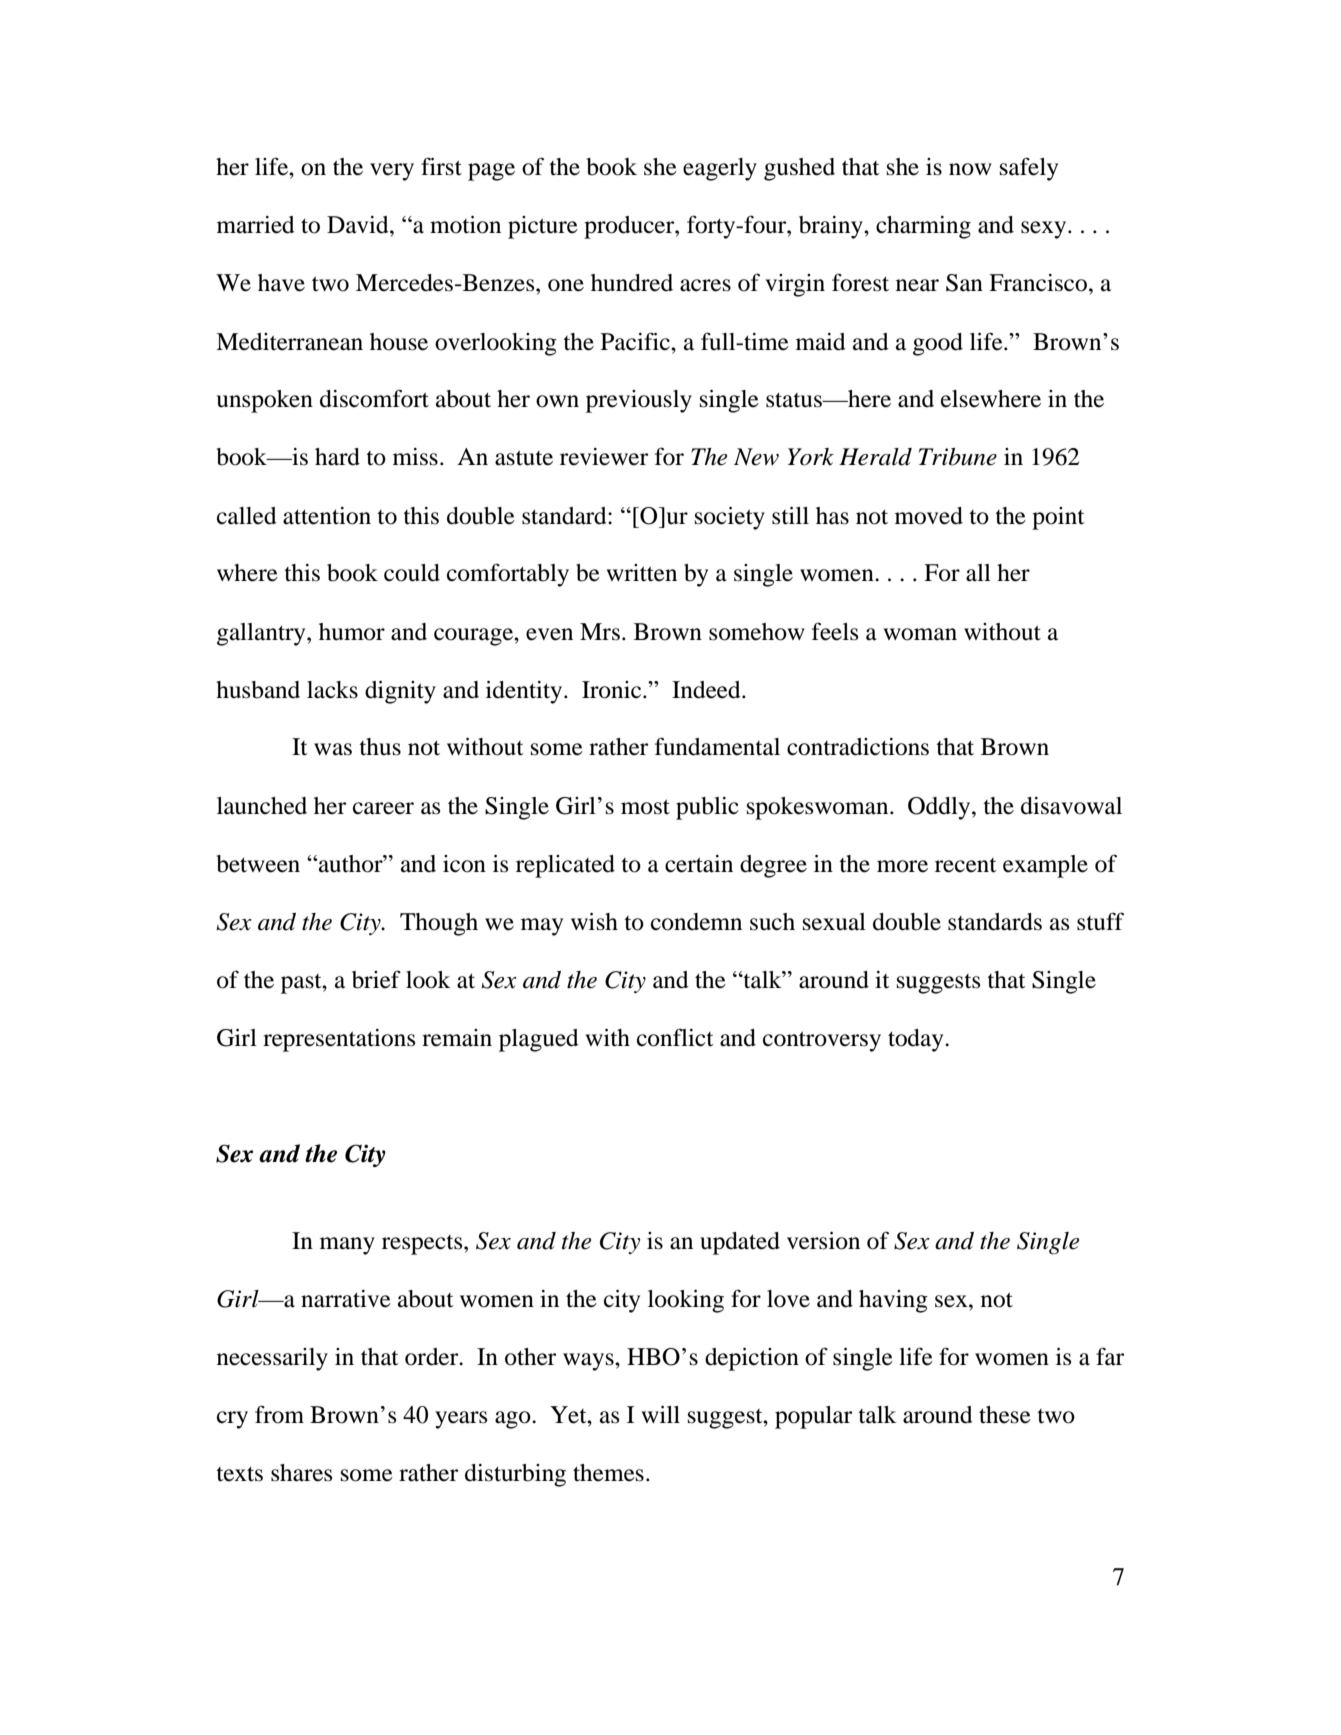 The image size is (1341, 1735). What do you see at coordinates (301, 1473) in the screenshot?
I see `shares` at bounding box center [301, 1473].
